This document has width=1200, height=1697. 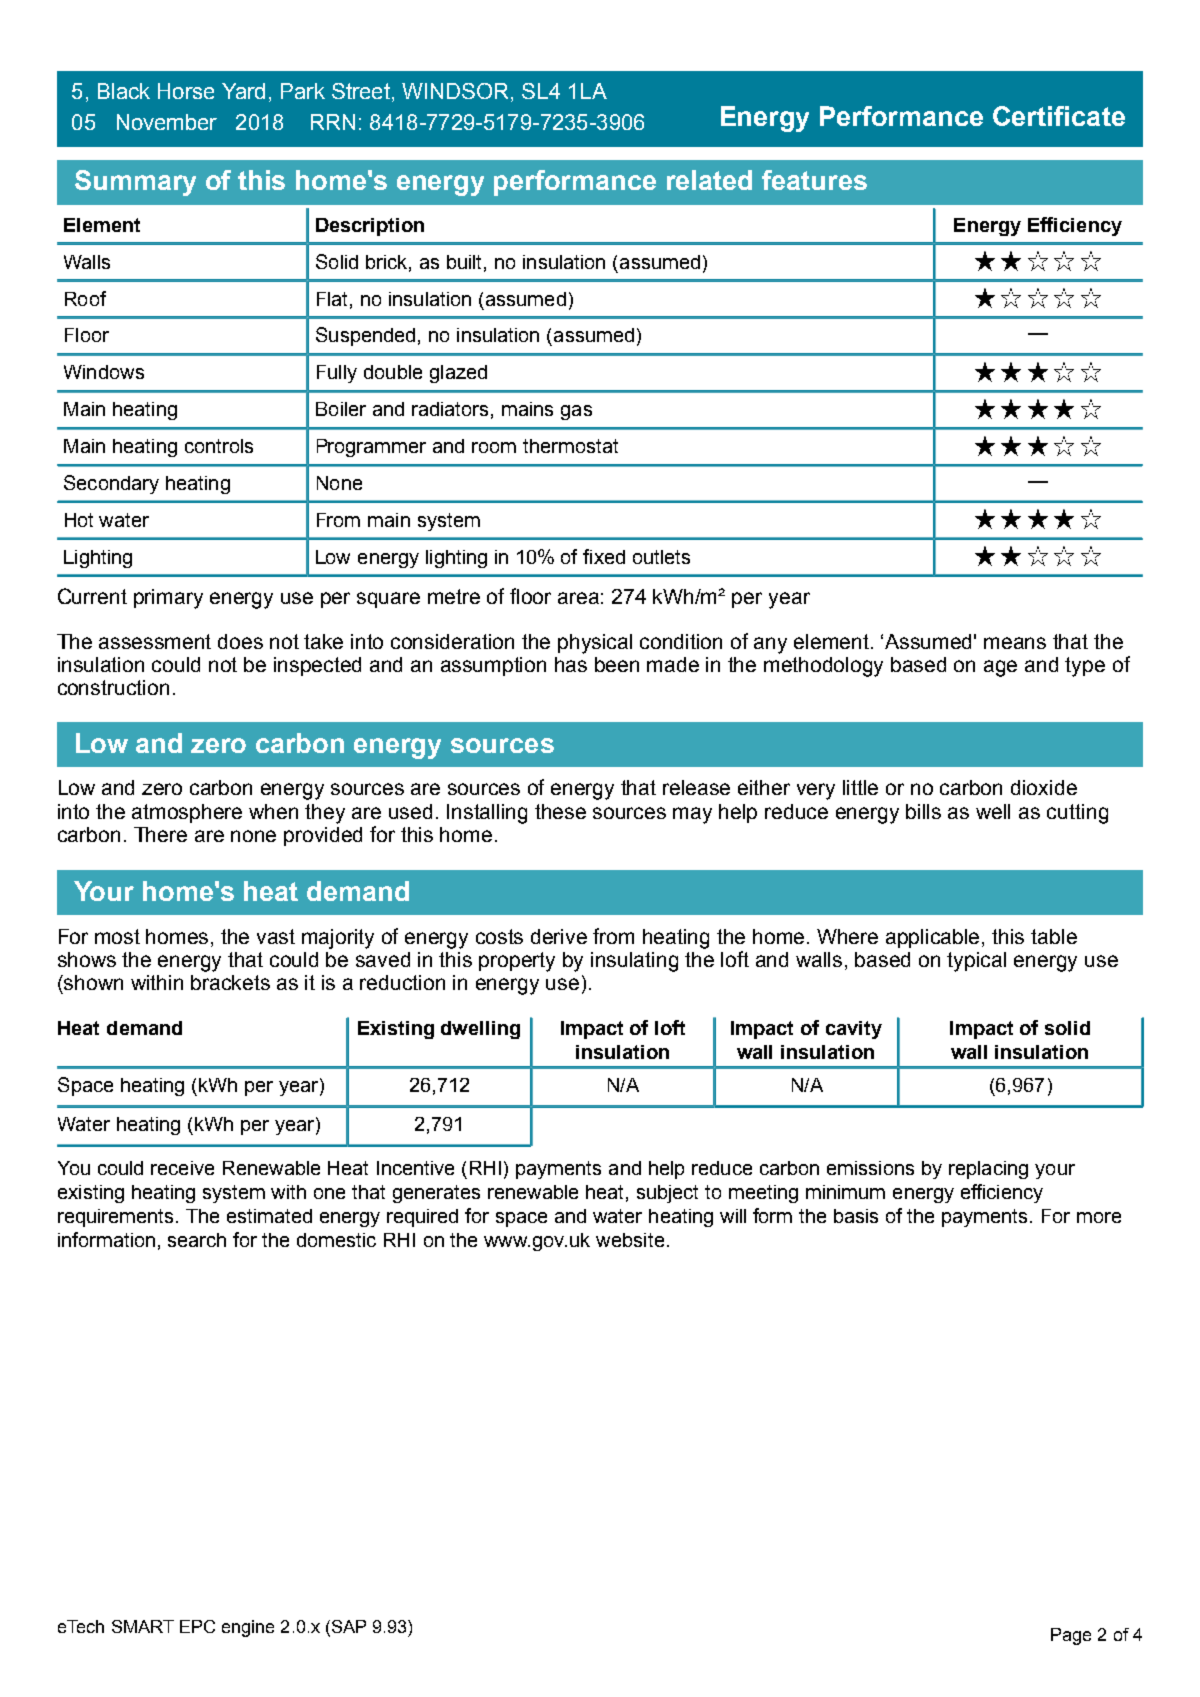 What do you see at coordinates (1015, 643) in the document?
I see `means` at bounding box center [1015, 643].
